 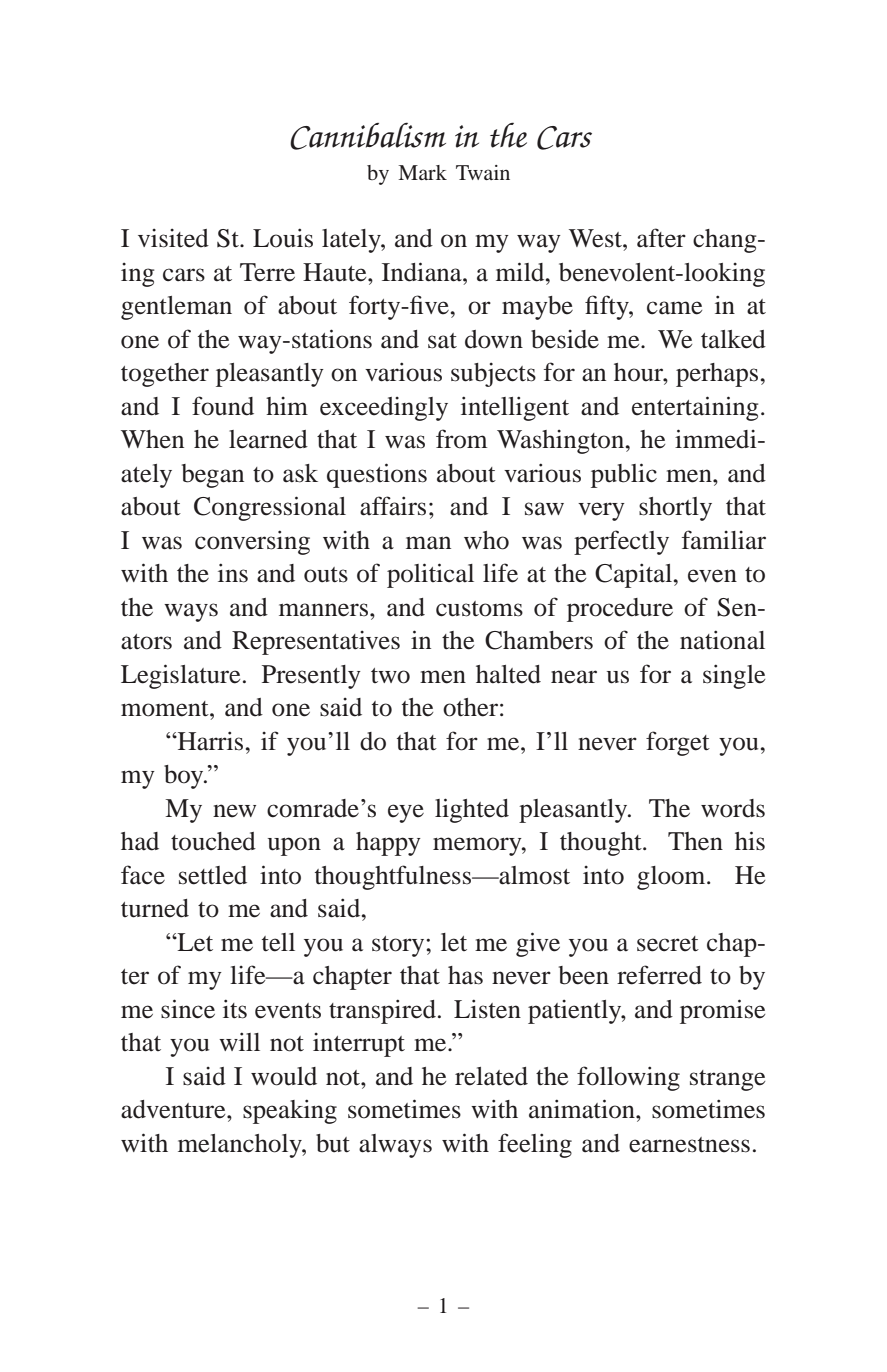 I want to click on customs, so click(x=479, y=609).
